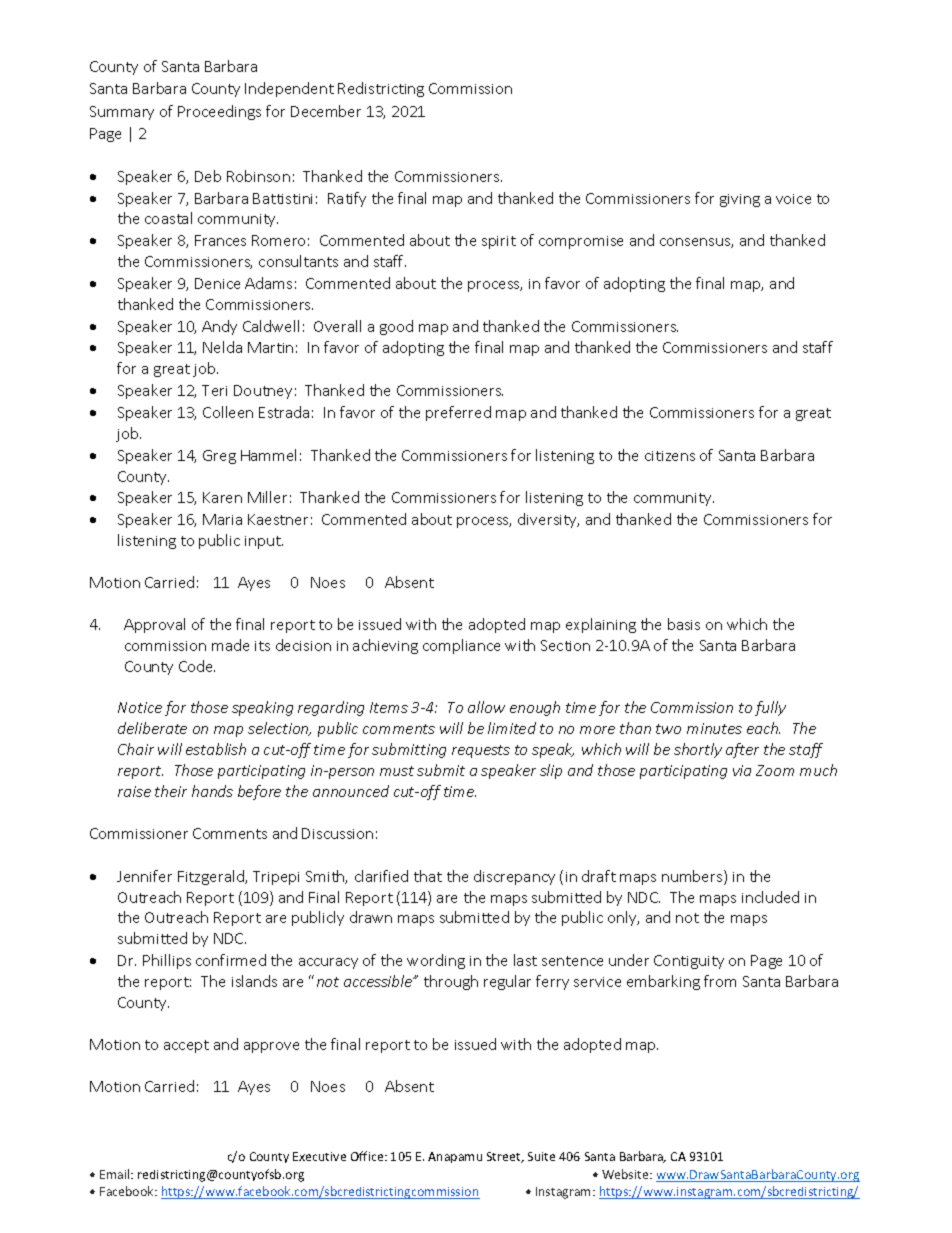 This document has height=1233, width=952. I want to click on December, so click(326, 111).
